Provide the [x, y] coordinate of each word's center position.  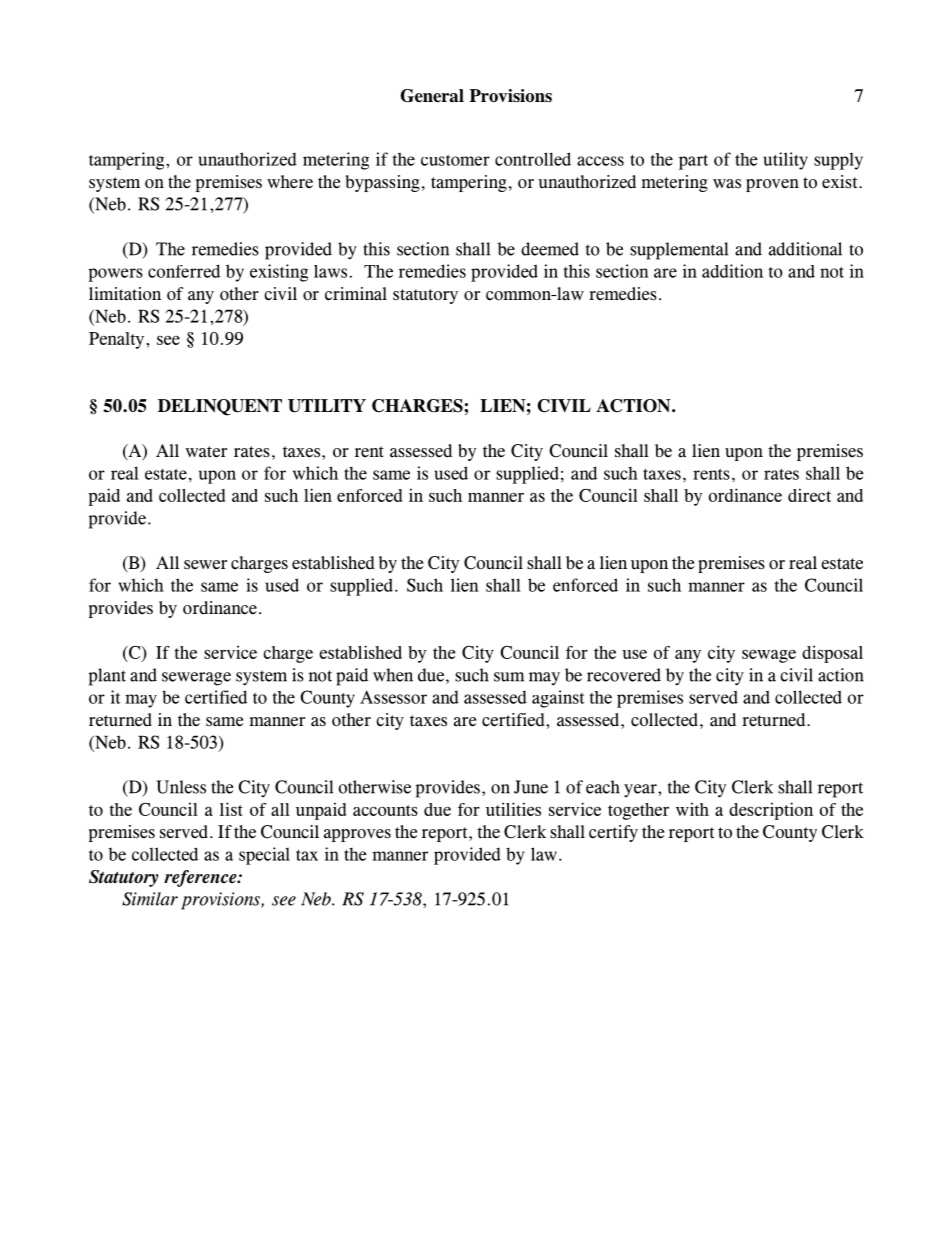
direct [809, 495]
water [206, 452]
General [432, 96]
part [693, 162]
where [290, 182]
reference [201, 878]
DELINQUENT [220, 407]
